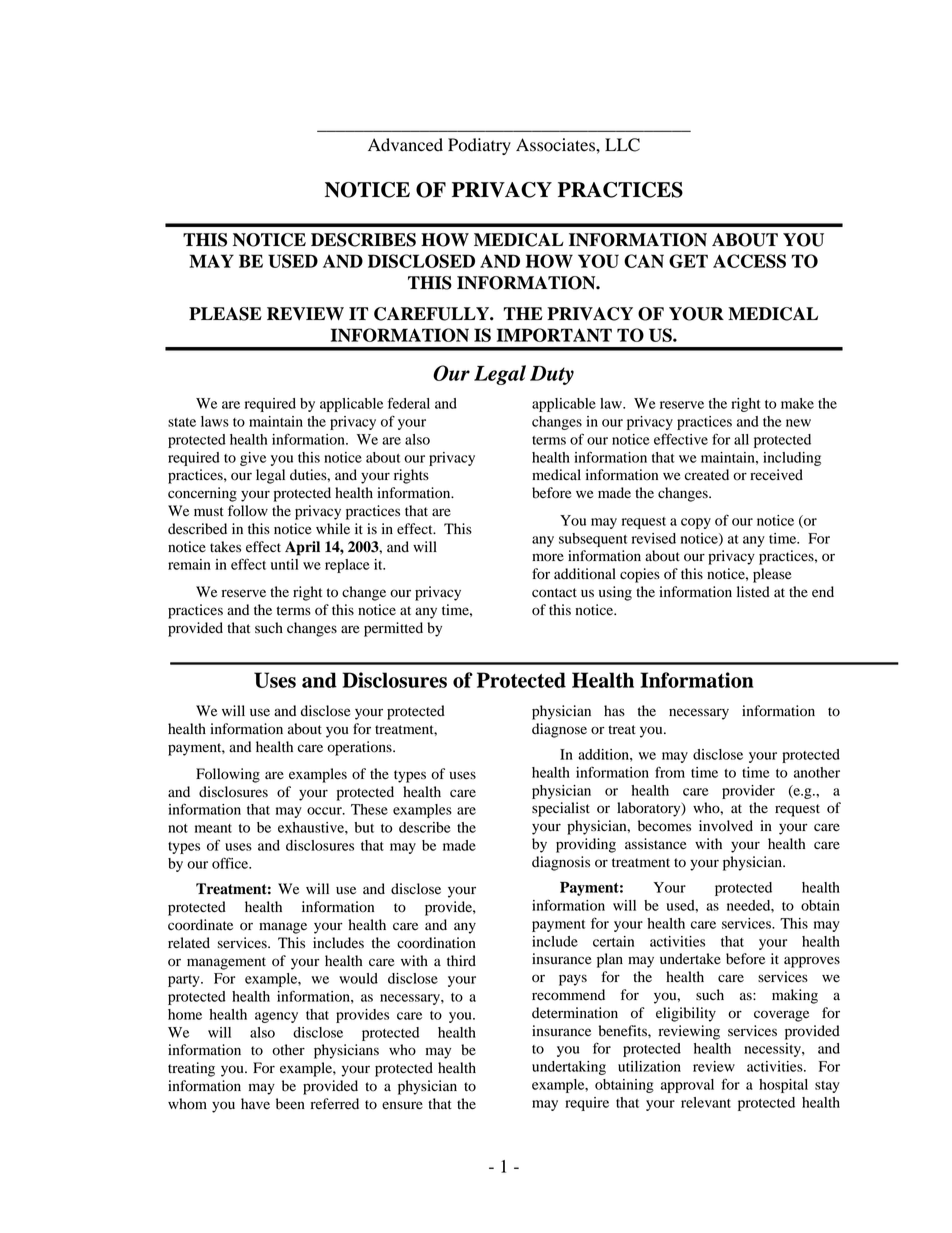 The height and width of the screenshot is (1233, 952). Describe the element at coordinates (753, 592) in the screenshot. I see `listed` at that location.
